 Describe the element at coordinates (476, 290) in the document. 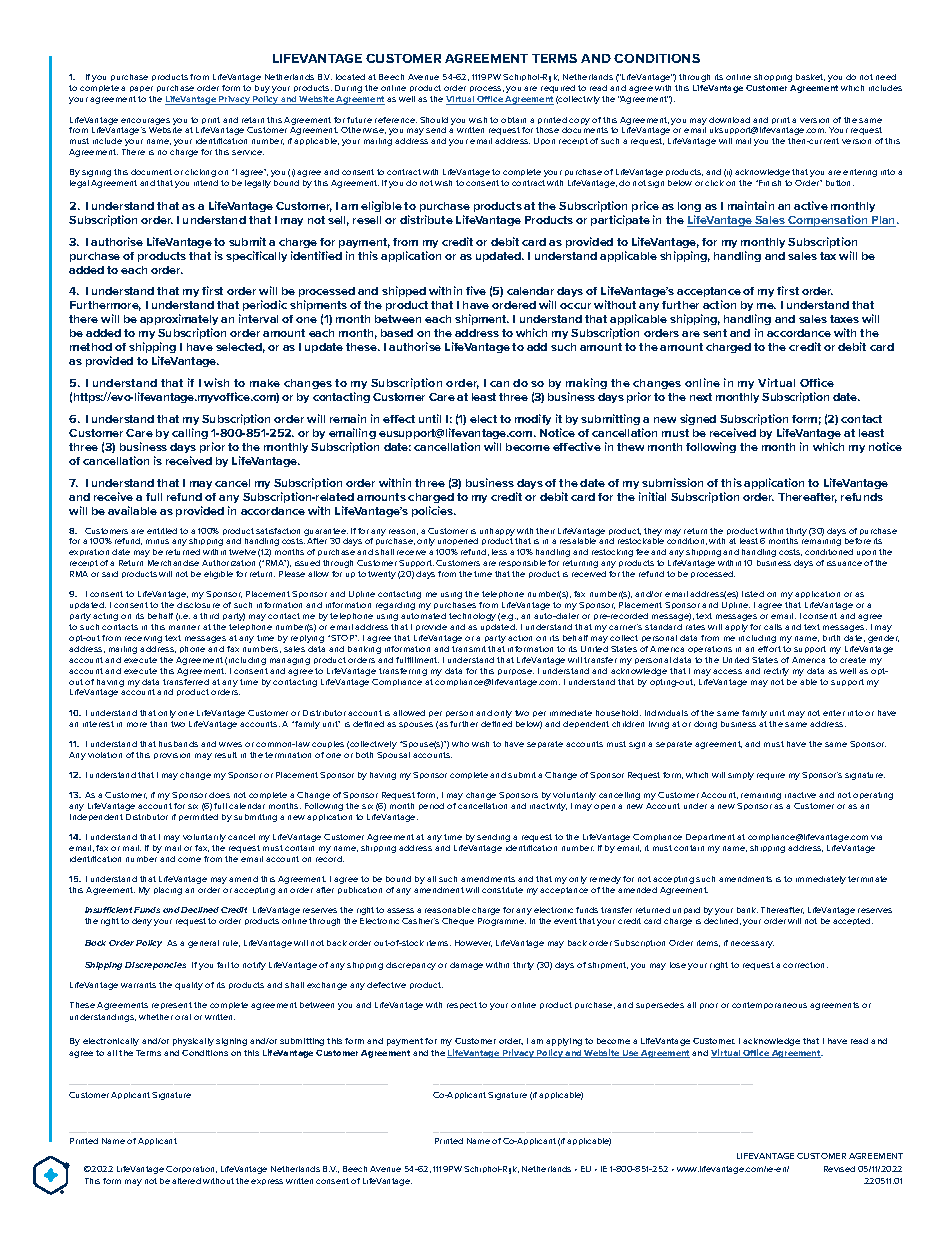

I see `five` at that location.
